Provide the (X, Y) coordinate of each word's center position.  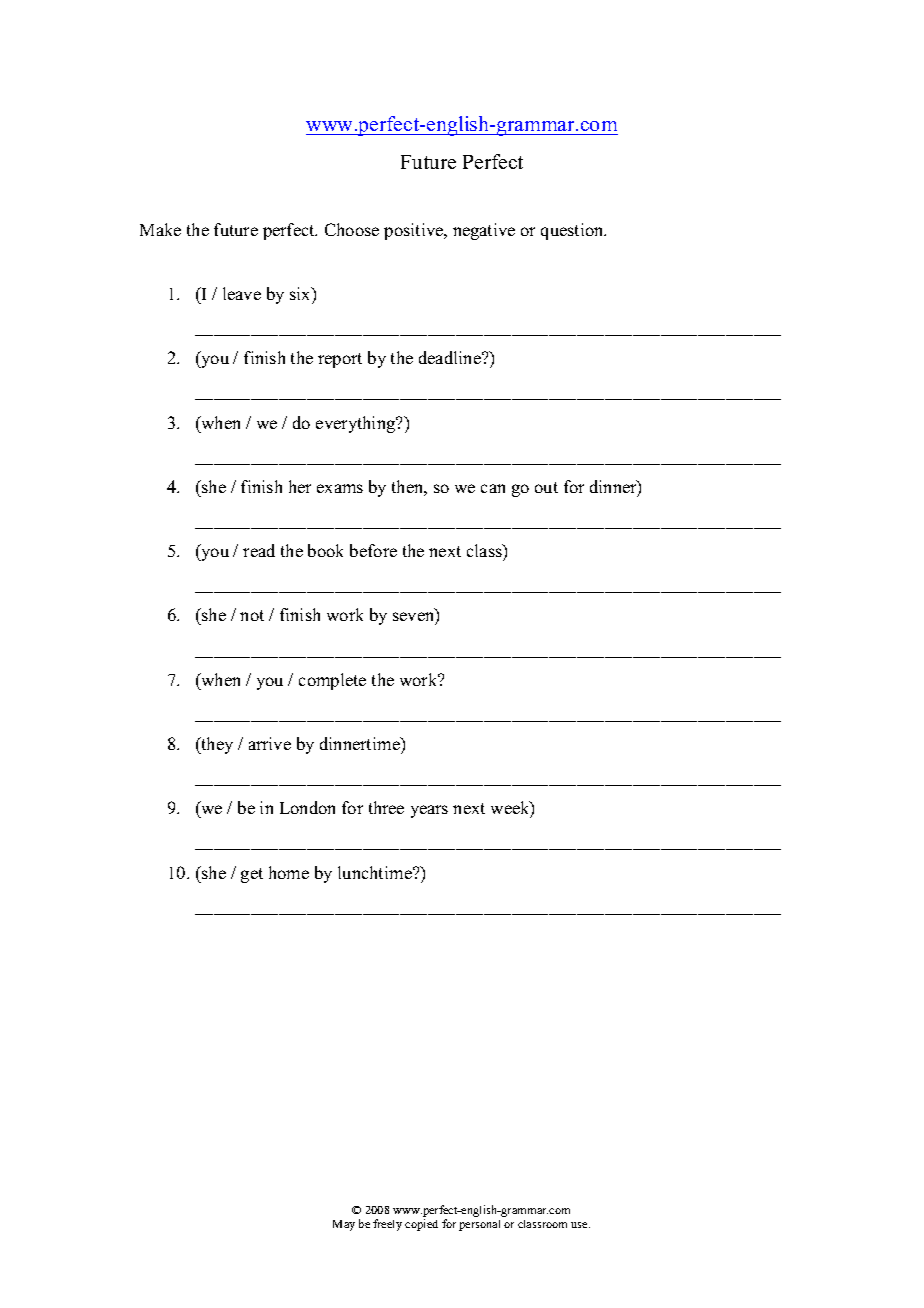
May (344, 1225)
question (573, 231)
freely (387, 1225)
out (546, 487)
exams (340, 488)
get (252, 875)
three (386, 807)
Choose (352, 229)
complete (332, 681)
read (259, 550)
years (429, 811)
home (289, 872)
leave (242, 293)
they (216, 745)
